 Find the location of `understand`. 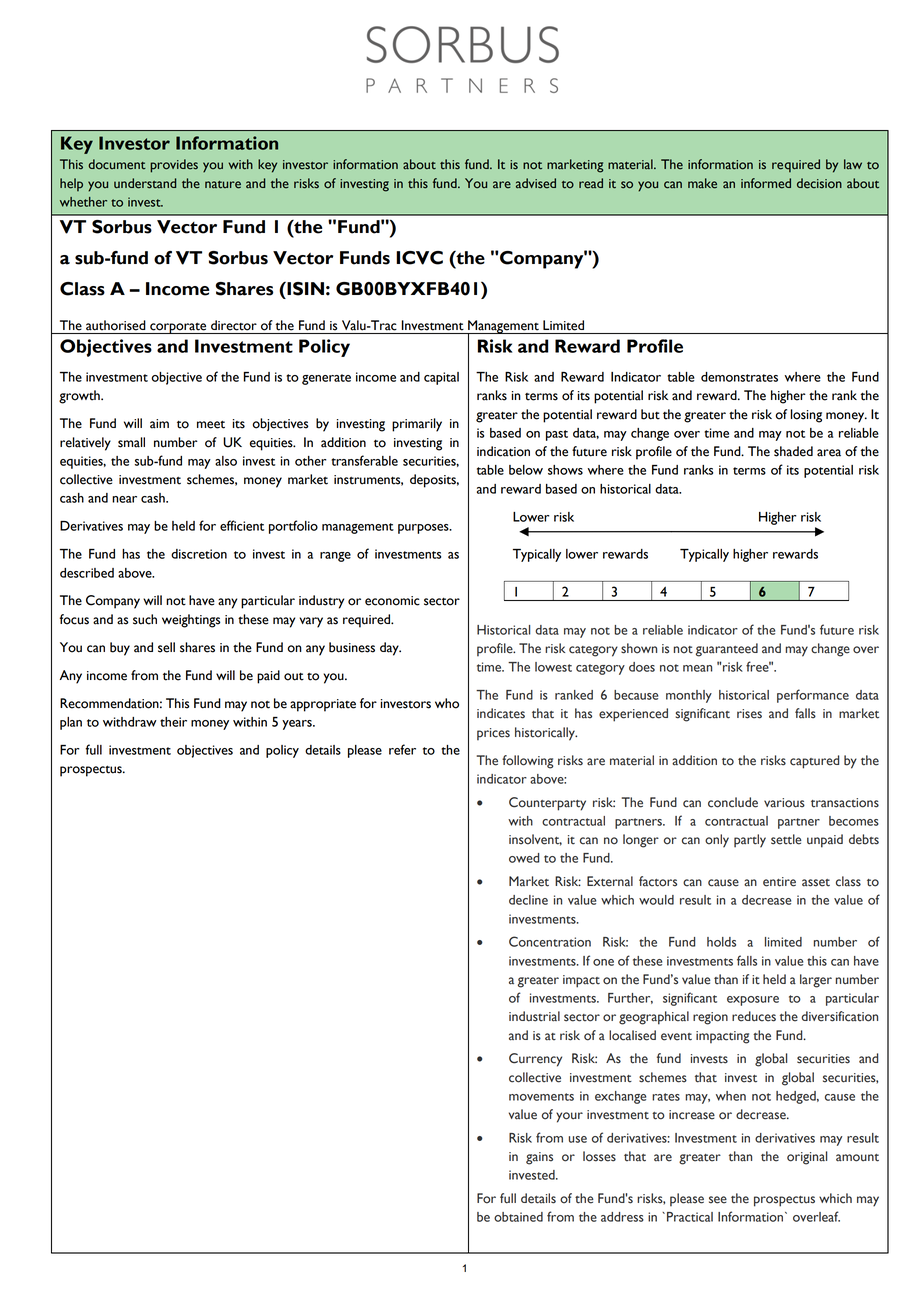

understand is located at coordinates (145, 183).
